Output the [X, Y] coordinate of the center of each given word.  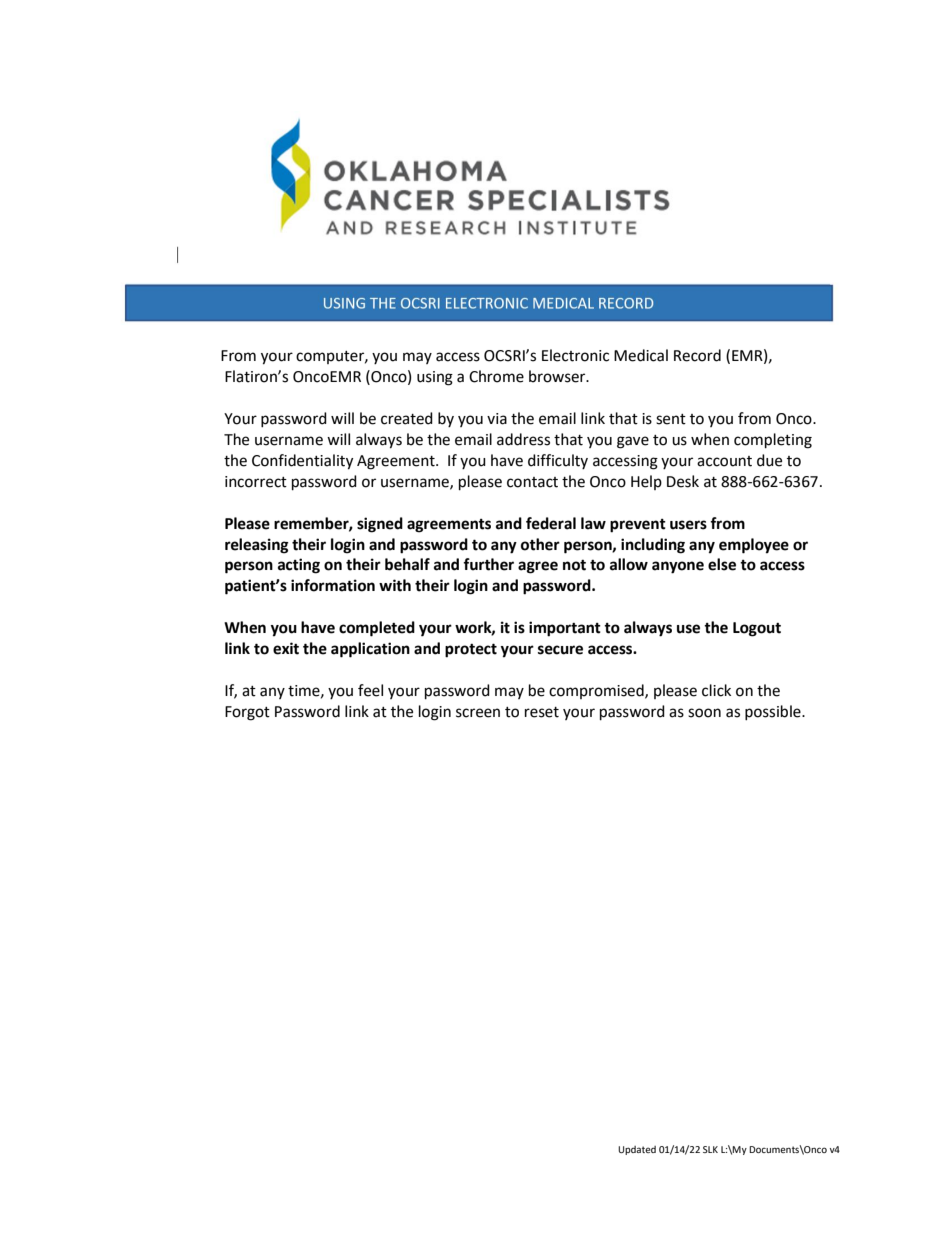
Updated [637, 1150]
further [488, 564]
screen [478, 713]
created [407, 418]
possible [774, 712]
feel [370, 690]
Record [697, 355]
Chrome [496, 376]
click [716, 690]
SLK [710, 1149]
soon [704, 713]
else [722, 564]
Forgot [247, 713]
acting [299, 566]
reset [542, 712]
